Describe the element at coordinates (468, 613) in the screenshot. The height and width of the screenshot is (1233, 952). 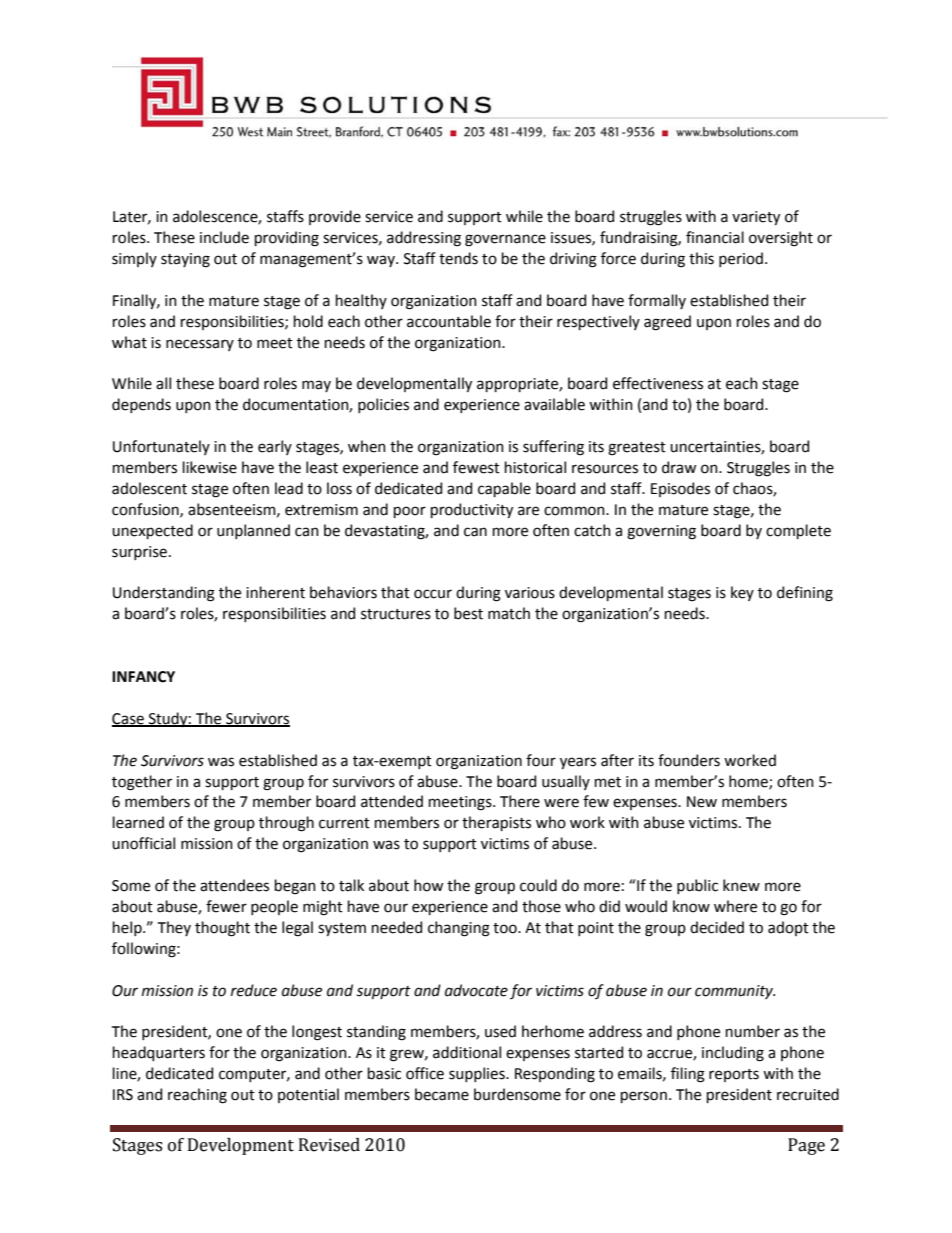
I see `best` at that location.
